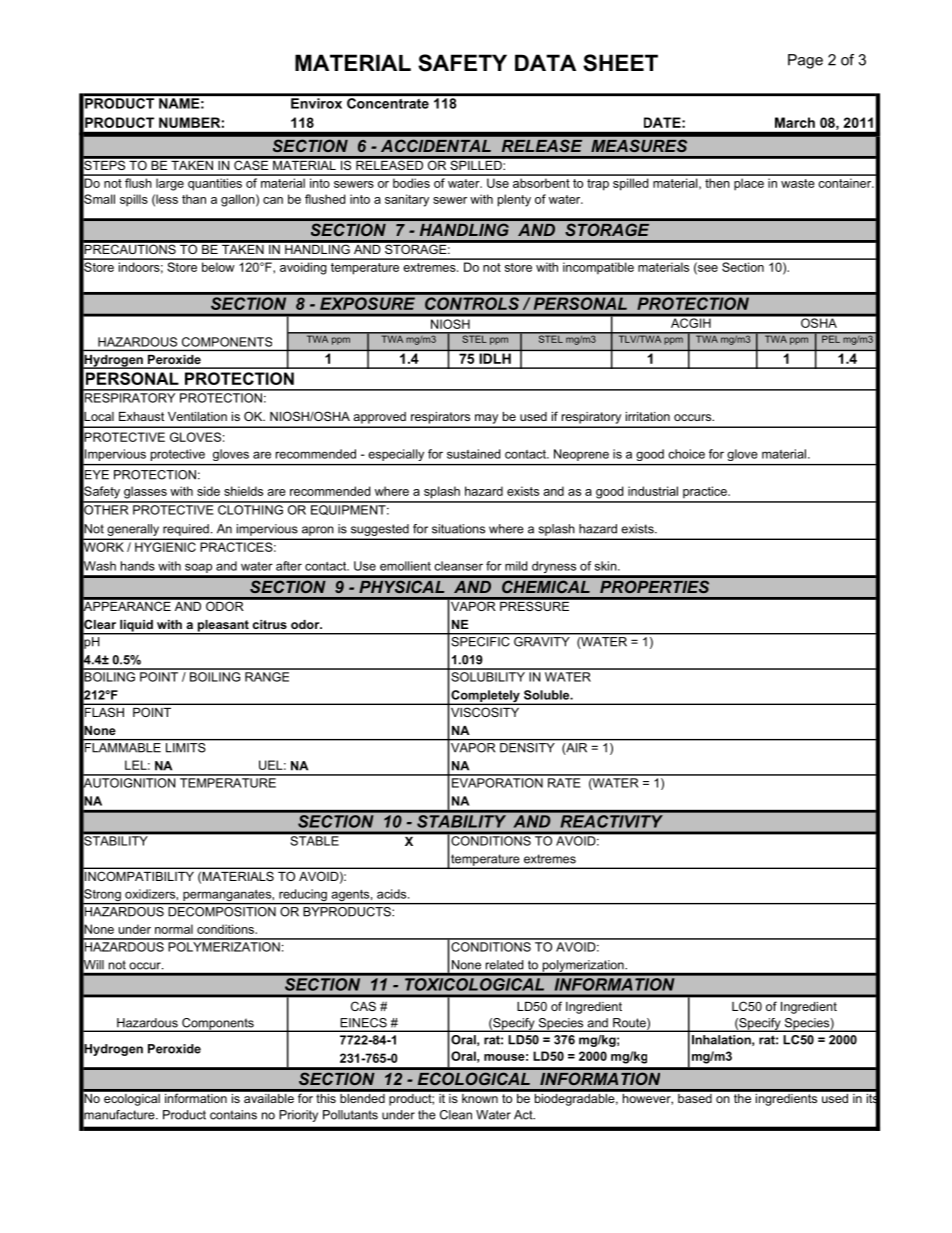 The height and width of the page is (1233, 952). Describe the element at coordinates (350, 1115) in the page. I see `Pollutants` at that location.
